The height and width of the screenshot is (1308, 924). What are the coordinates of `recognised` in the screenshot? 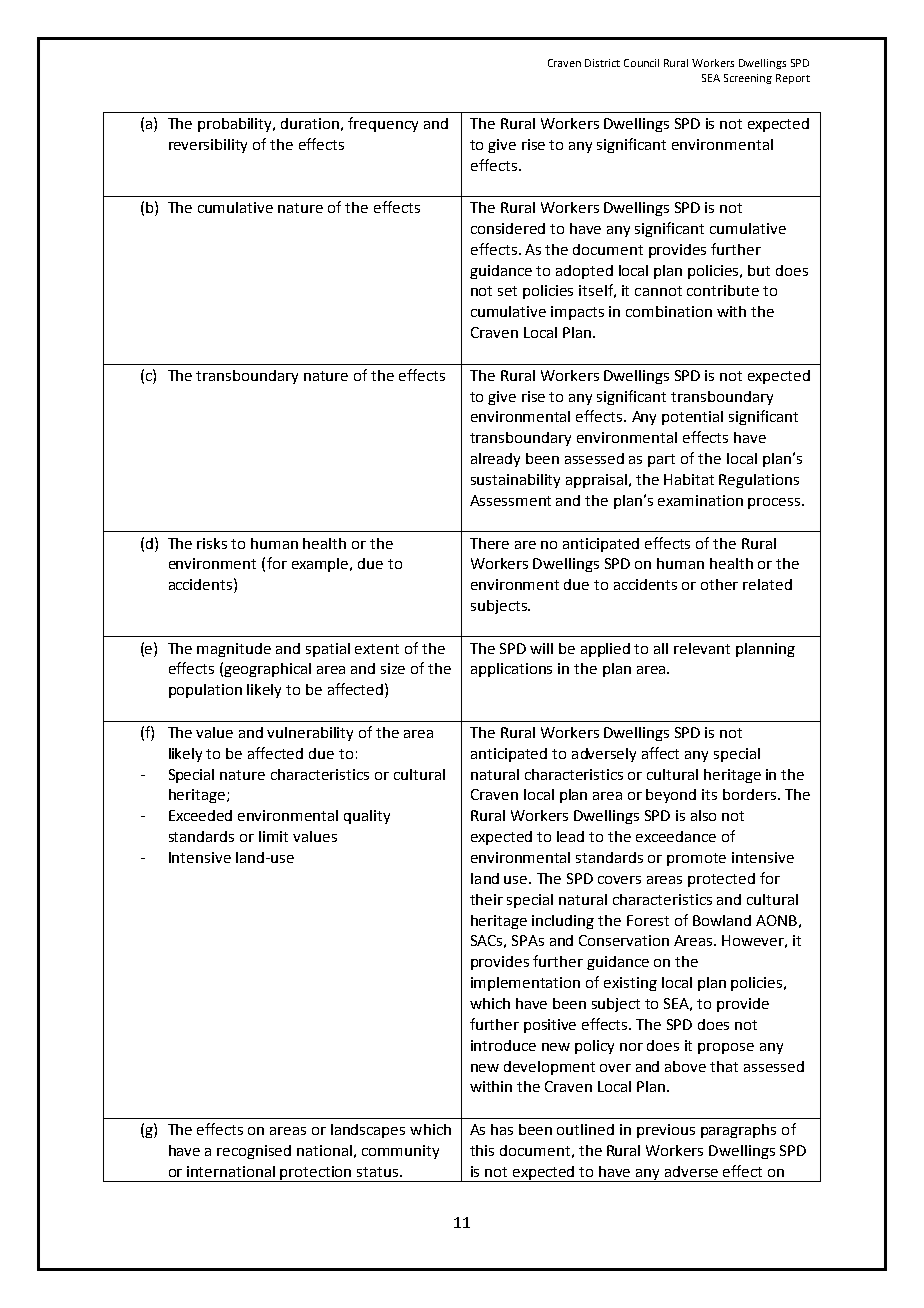 It's located at (254, 1152).
